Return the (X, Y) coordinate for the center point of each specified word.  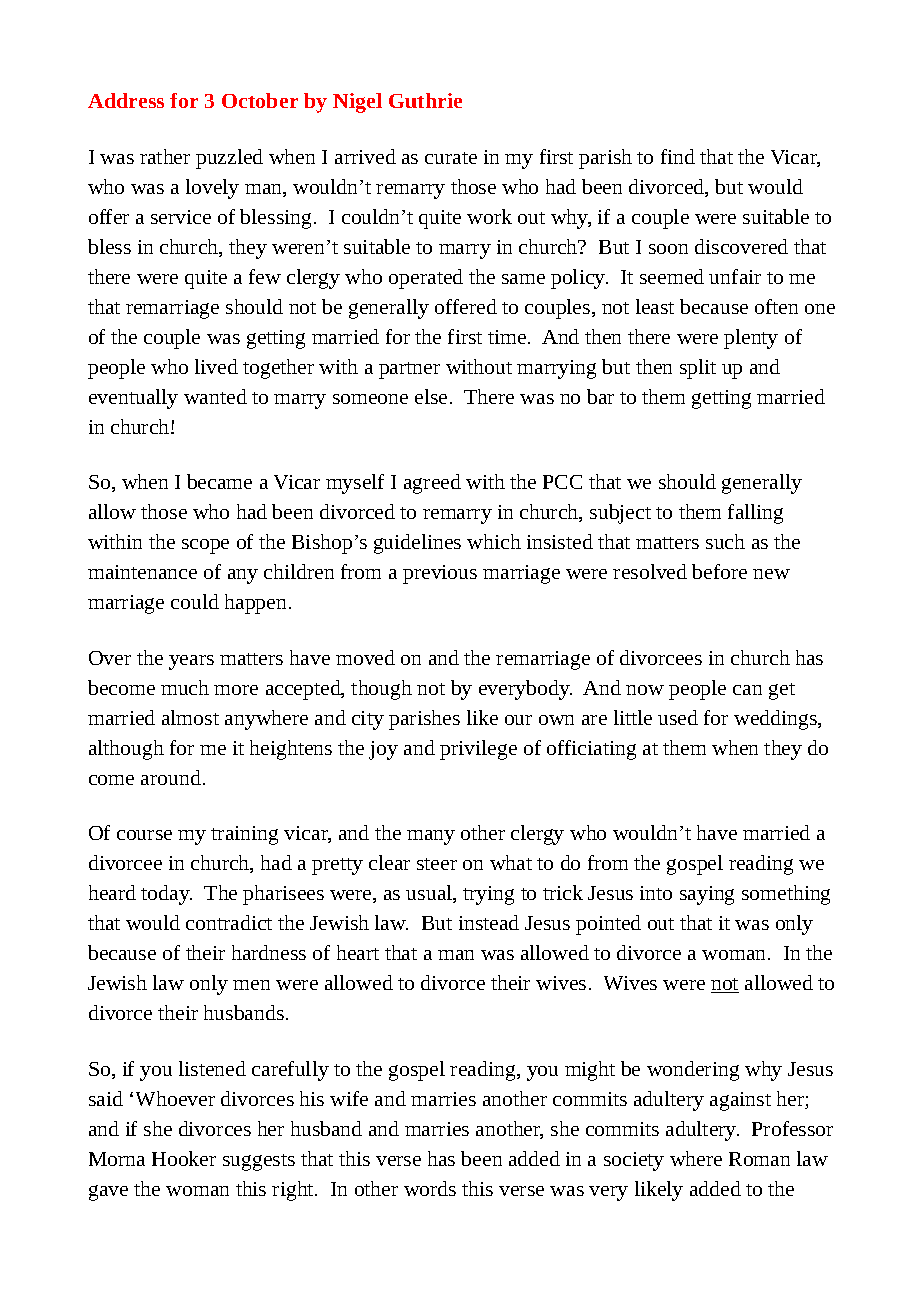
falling (755, 514)
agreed (432, 484)
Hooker (184, 1158)
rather (165, 156)
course (144, 835)
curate (451, 158)
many (431, 837)
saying (707, 895)
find (678, 156)
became (219, 481)
